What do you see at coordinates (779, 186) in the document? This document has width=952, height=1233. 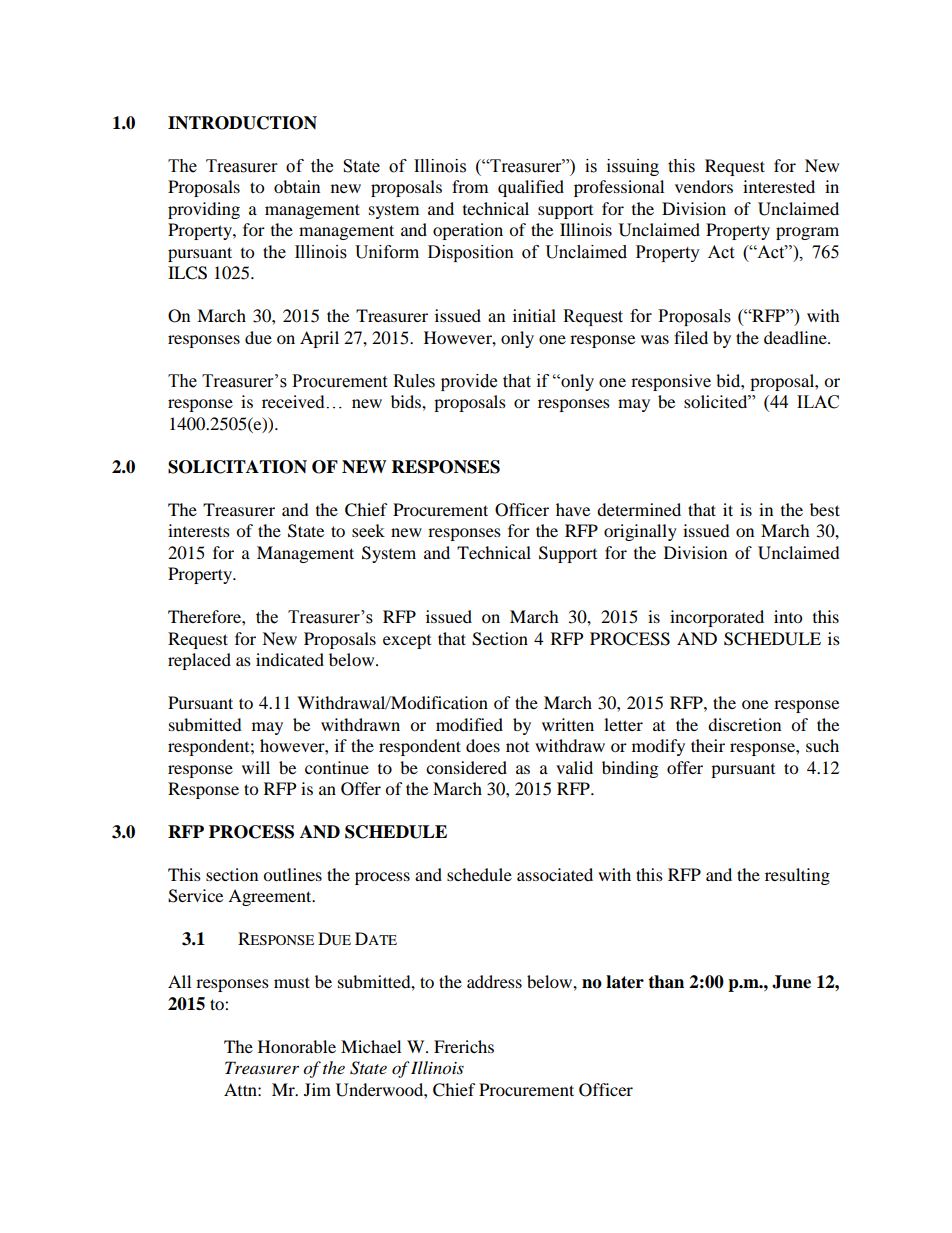 I see `interested` at bounding box center [779, 186].
